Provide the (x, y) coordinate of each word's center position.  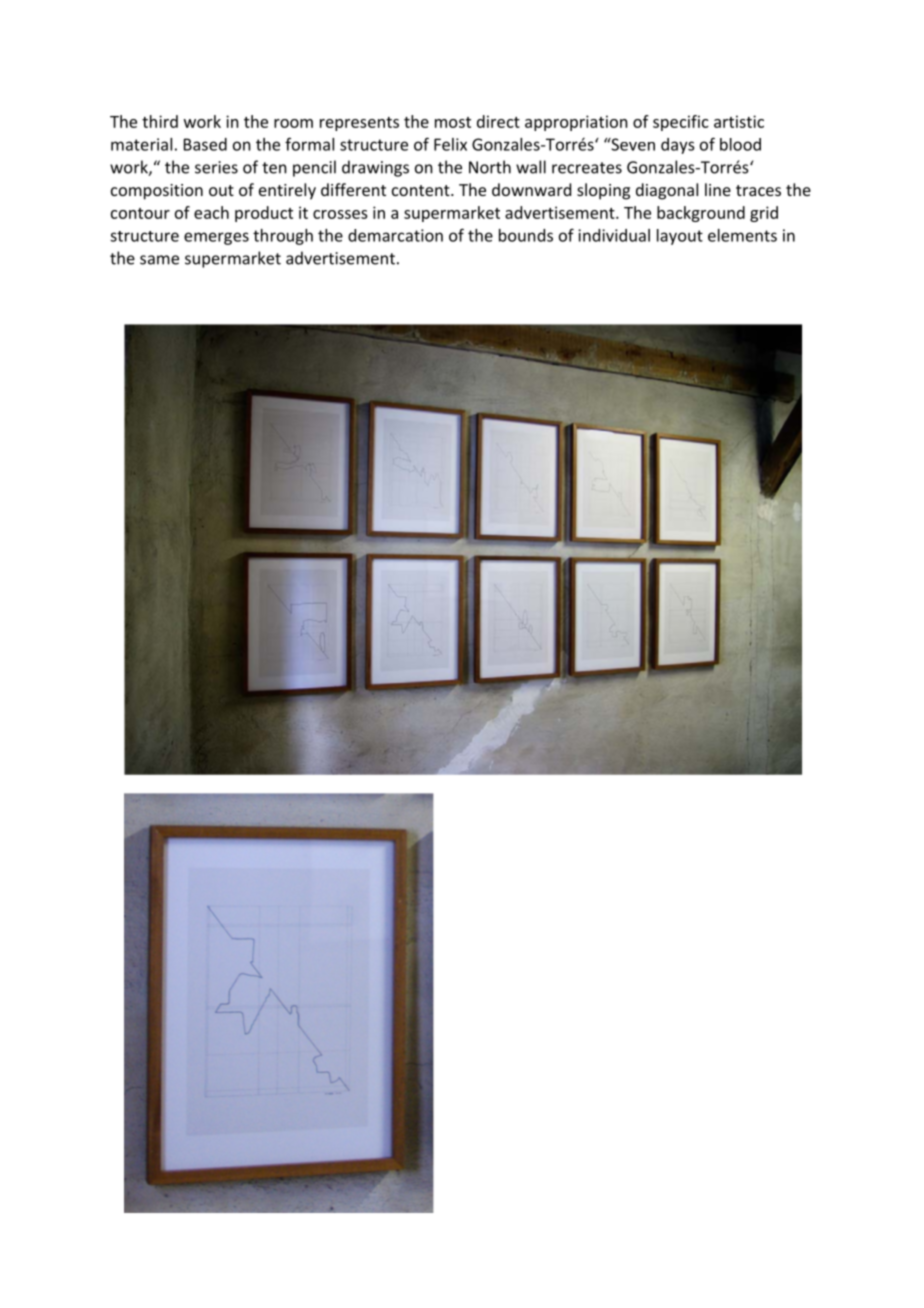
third (160, 121)
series (216, 167)
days (677, 146)
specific (681, 123)
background (701, 214)
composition (157, 192)
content (422, 190)
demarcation (395, 235)
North (490, 167)
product (264, 214)
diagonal (667, 191)
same (159, 260)
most (453, 122)
